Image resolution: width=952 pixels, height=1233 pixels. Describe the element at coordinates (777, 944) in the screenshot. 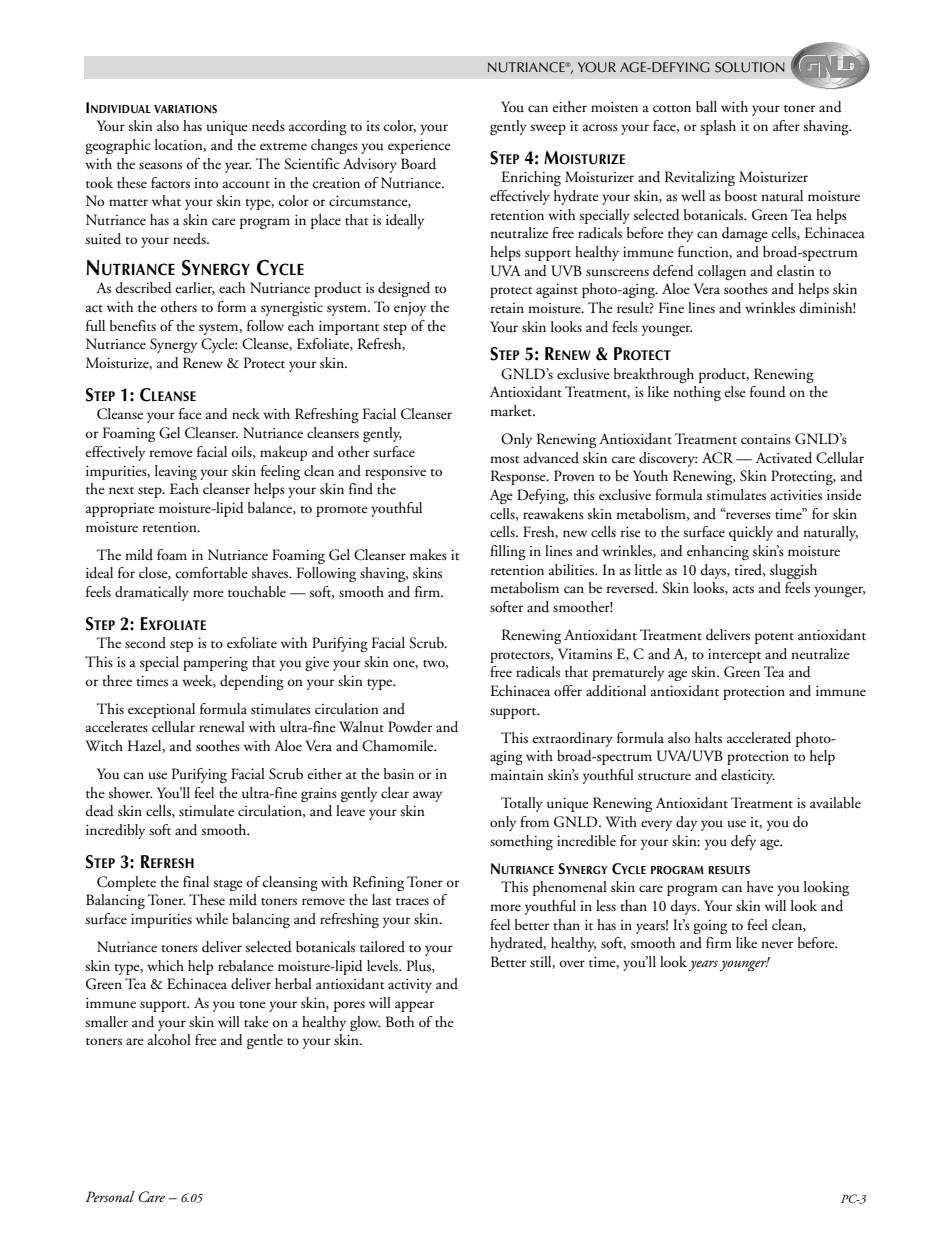

I see `never` at that location.
